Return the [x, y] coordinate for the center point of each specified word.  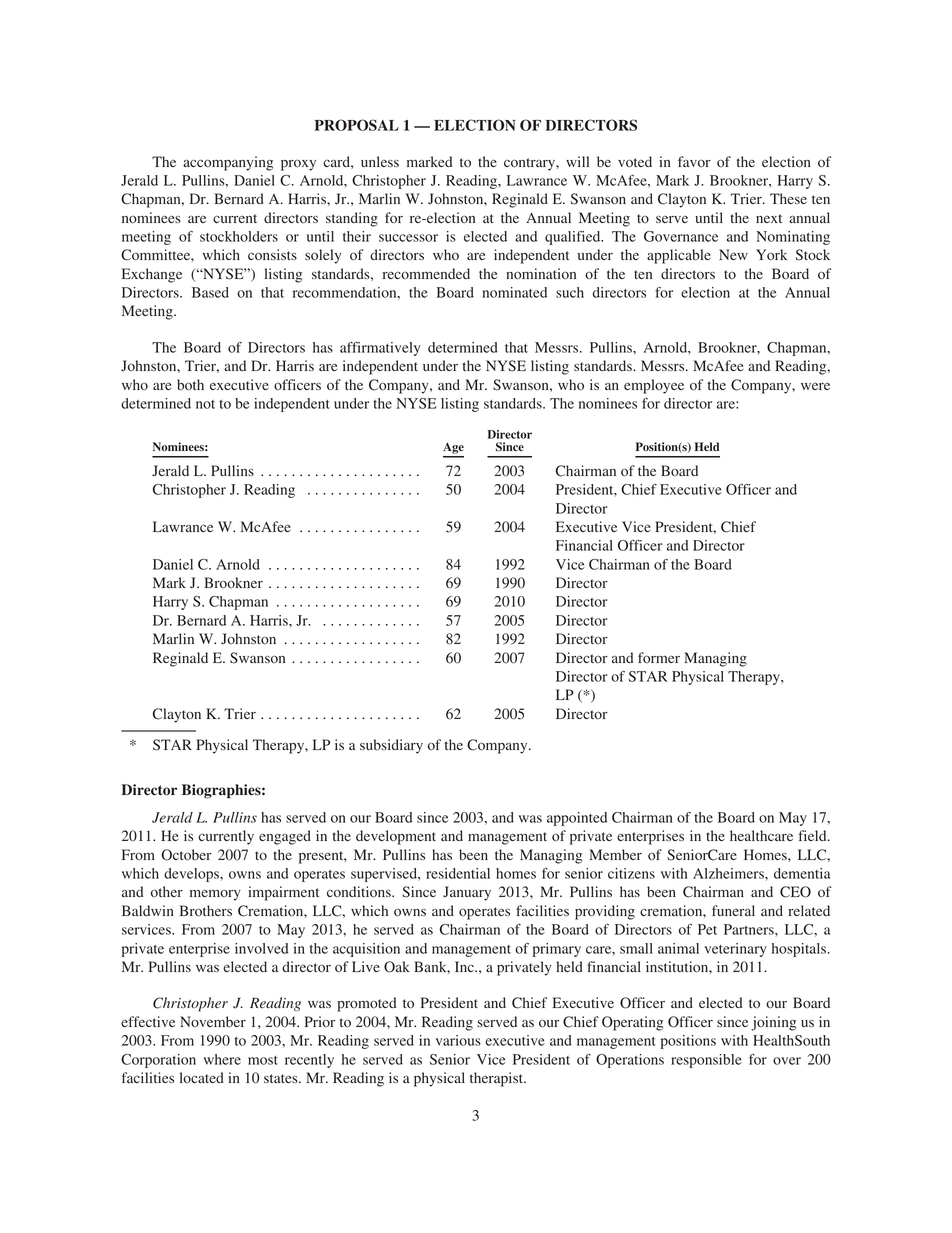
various [458, 1040]
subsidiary [391, 746]
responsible [706, 1061]
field [813, 835]
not [205, 404]
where [222, 1059]
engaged [285, 837]
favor [694, 161]
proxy [298, 165]
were [815, 386]
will [577, 161]
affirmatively [380, 349]
